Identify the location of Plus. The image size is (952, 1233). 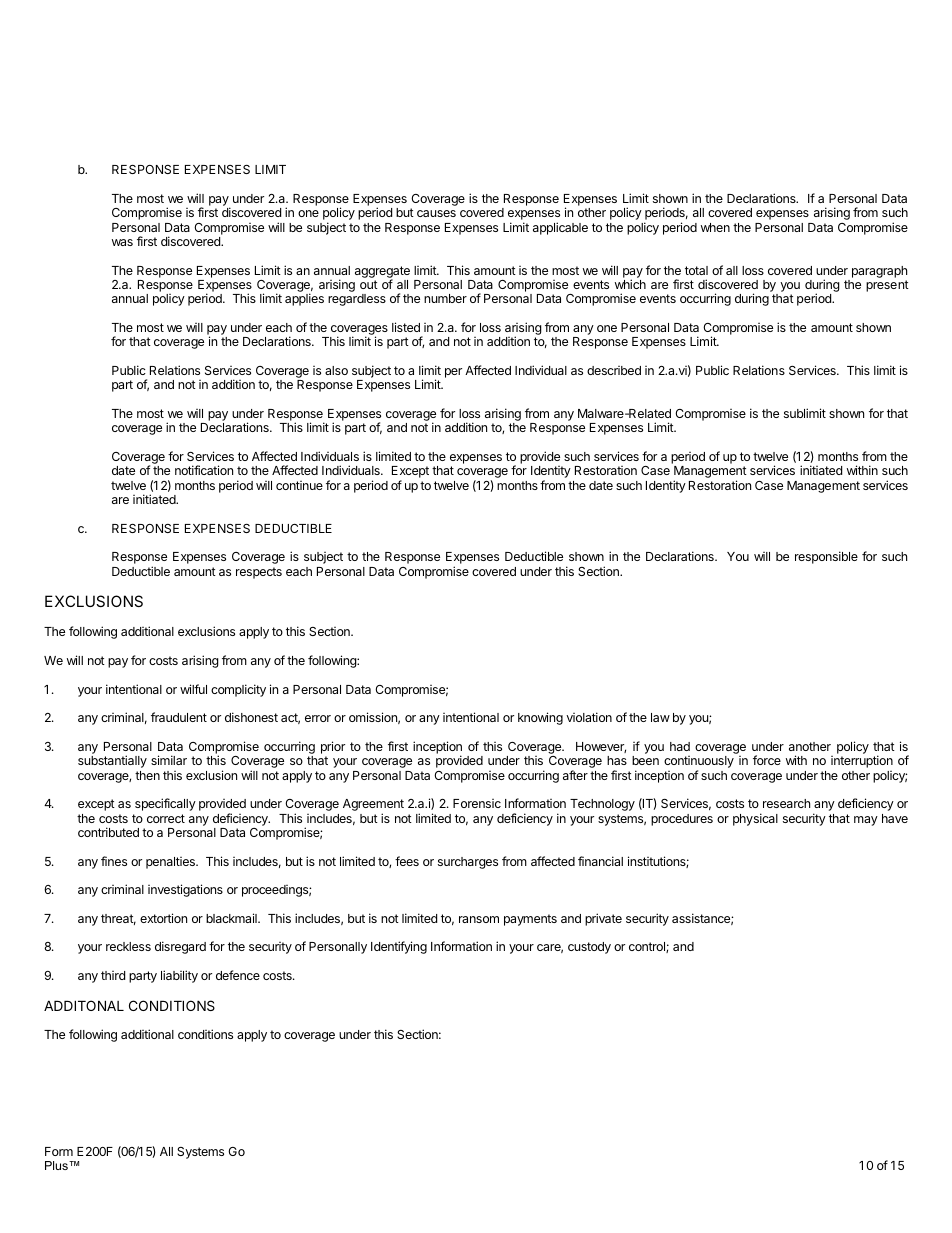
(57, 1165).
